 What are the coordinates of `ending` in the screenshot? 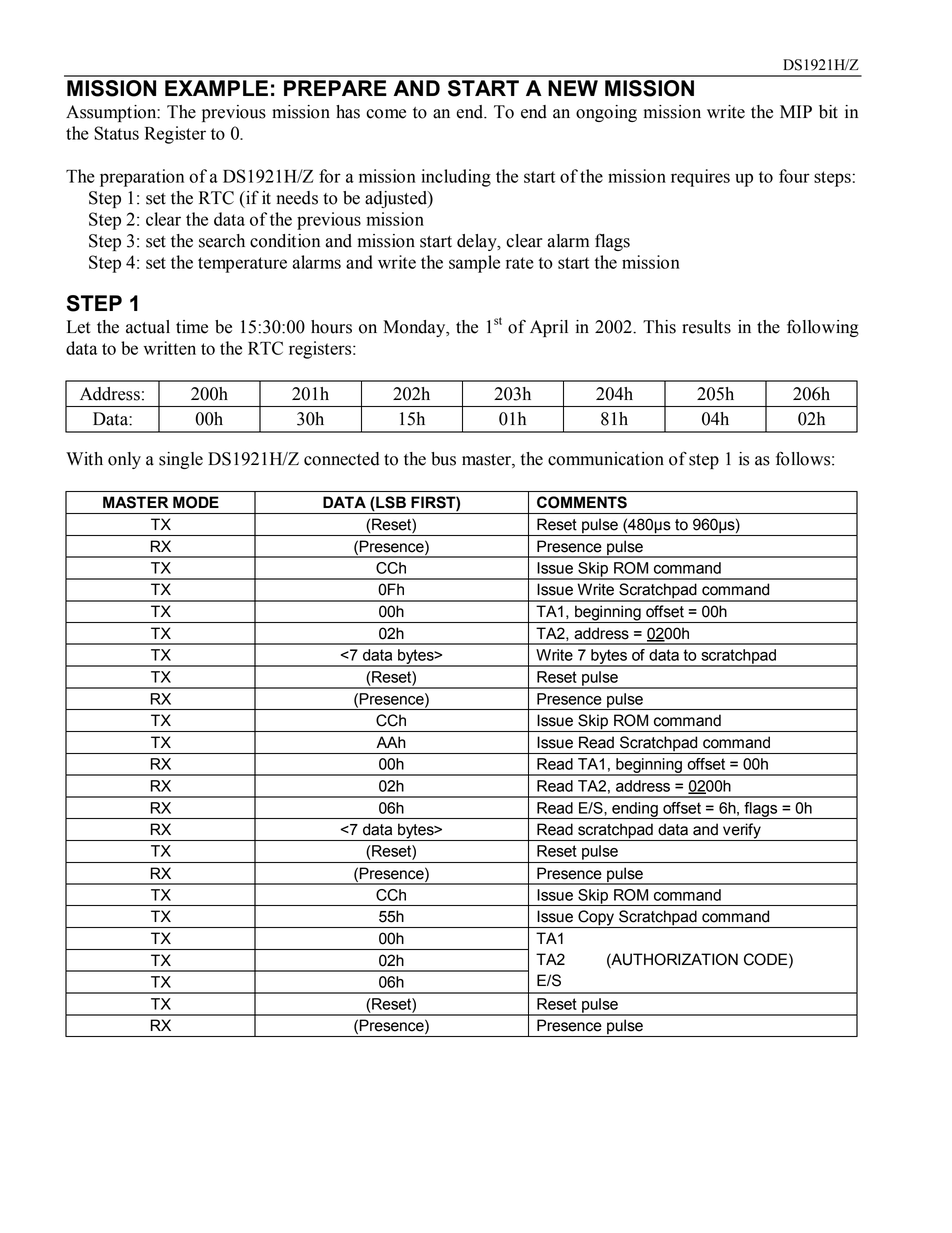 It's located at (635, 810).
